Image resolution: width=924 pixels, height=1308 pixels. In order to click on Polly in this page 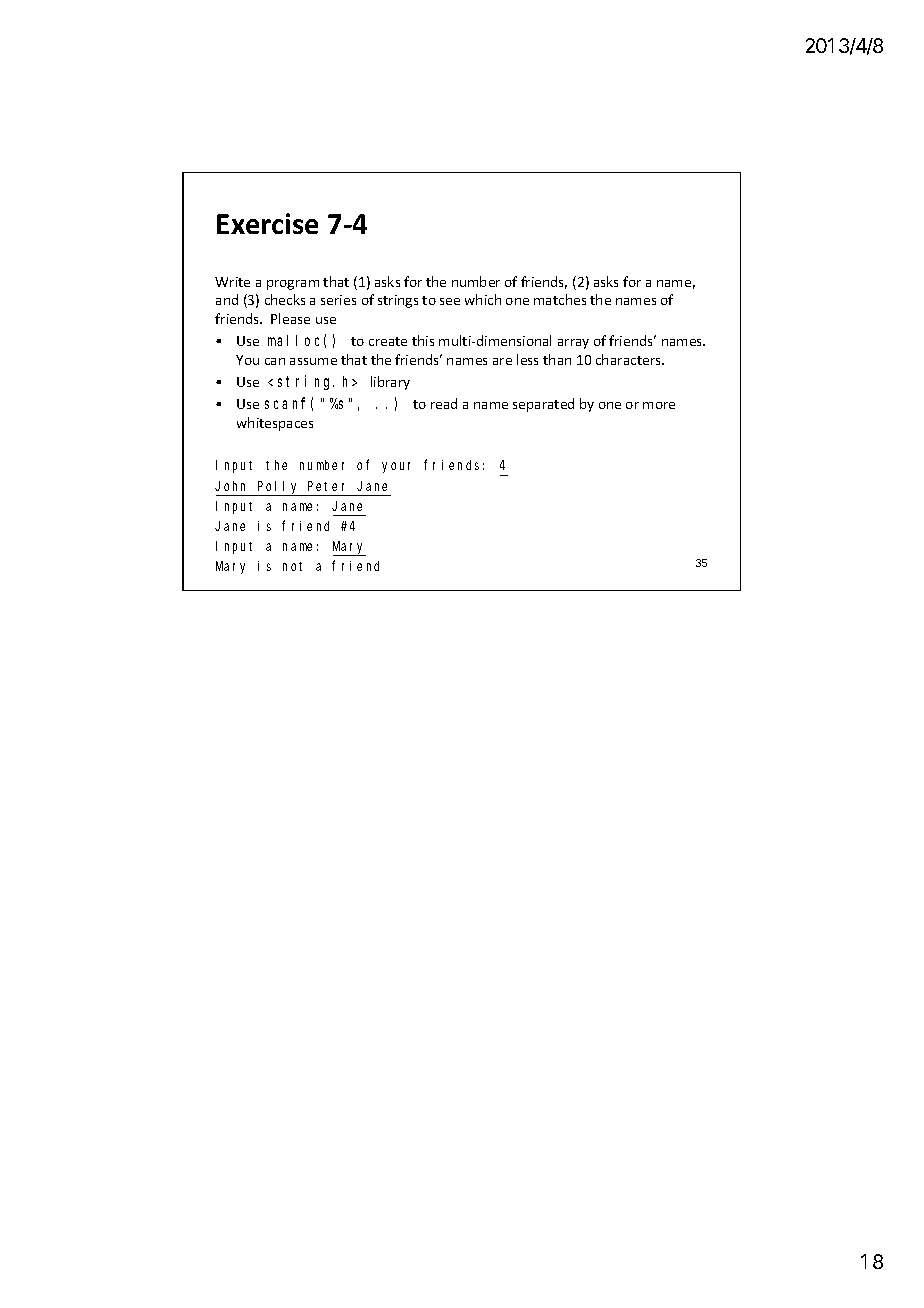, I will do `click(279, 488)`.
